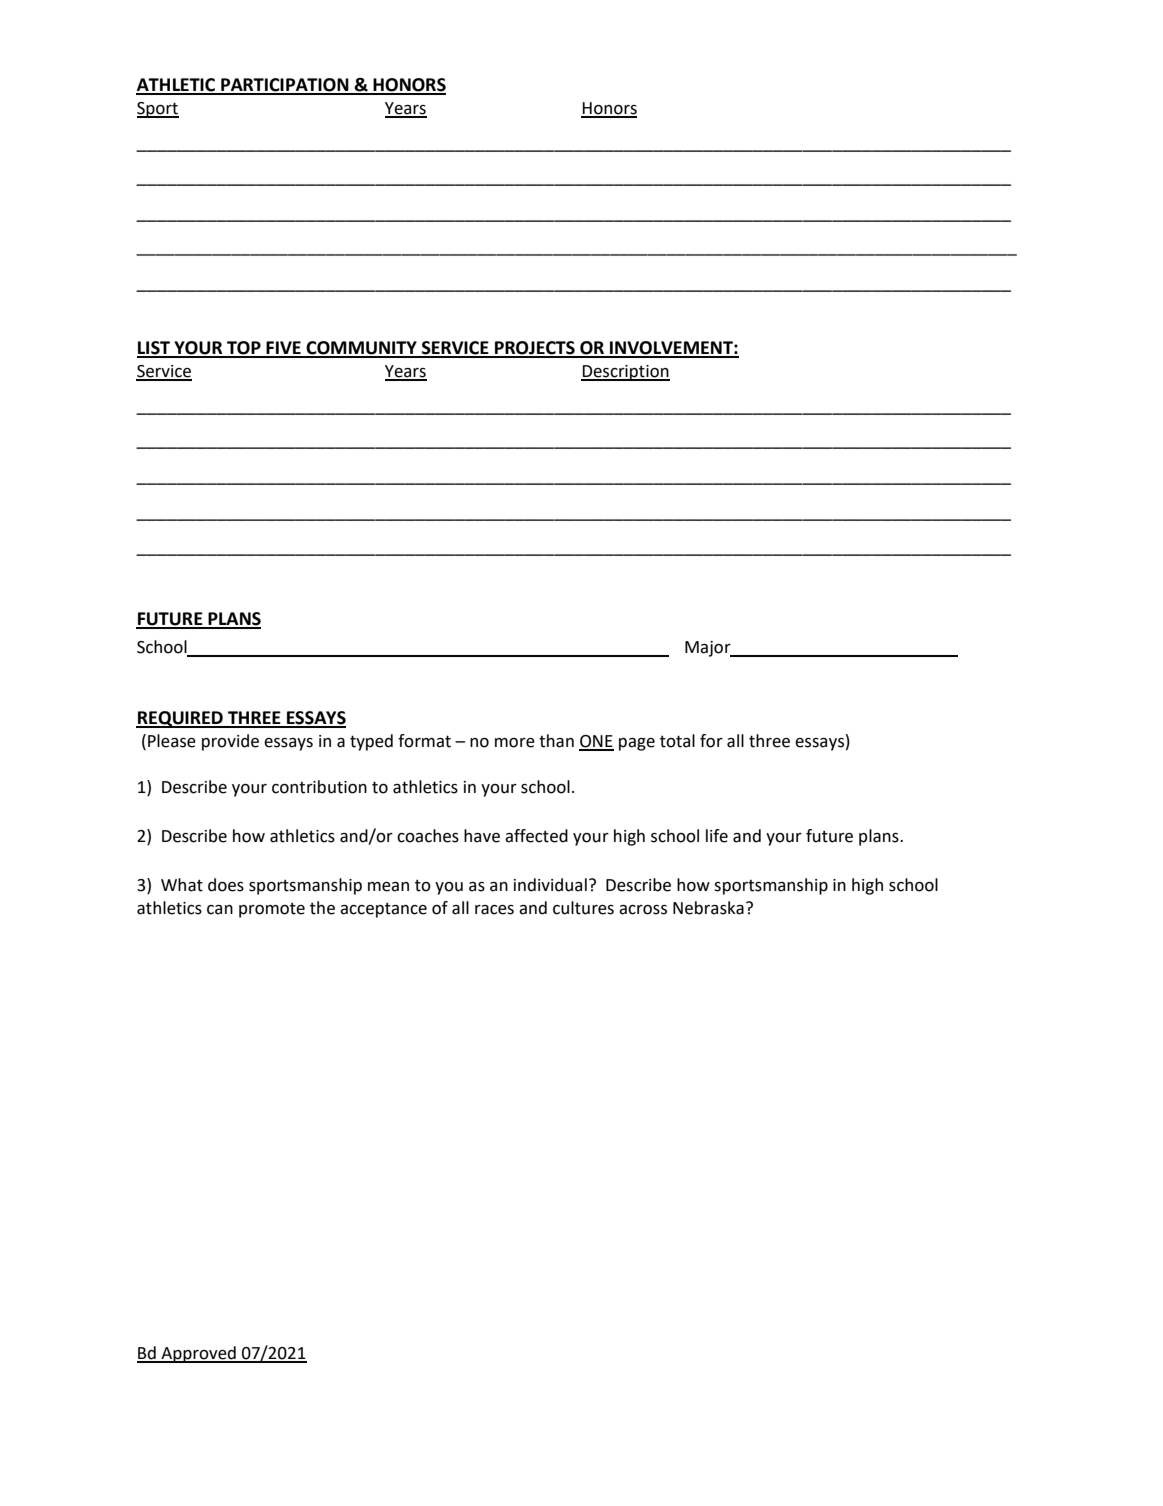  I want to click on across, so click(643, 910).
